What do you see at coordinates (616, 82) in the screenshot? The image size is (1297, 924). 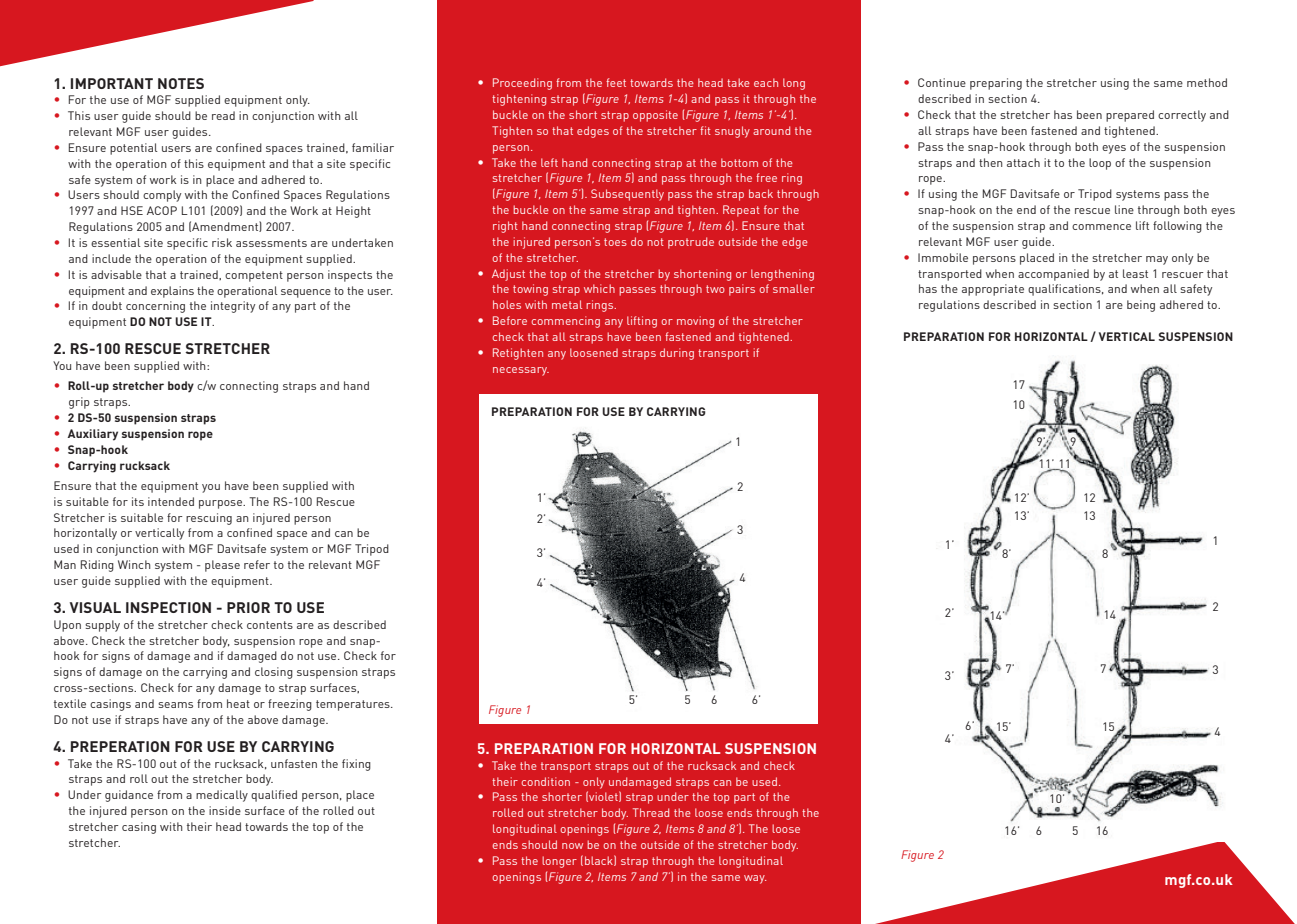 I see `feet` at bounding box center [616, 82].
